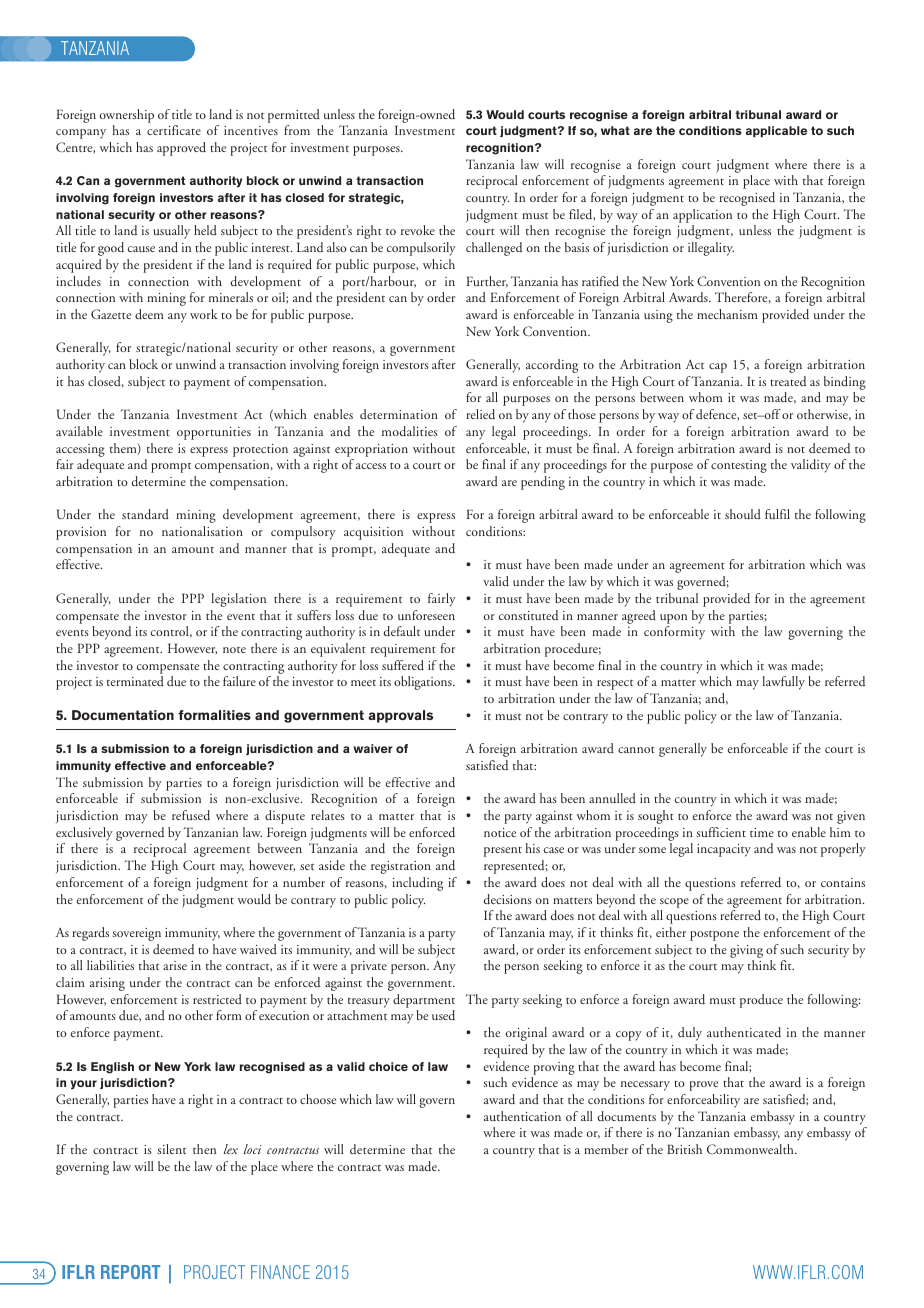 The image size is (924, 1308). Describe the element at coordinates (135, 681) in the screenshot. I see `terminated` at that location.
